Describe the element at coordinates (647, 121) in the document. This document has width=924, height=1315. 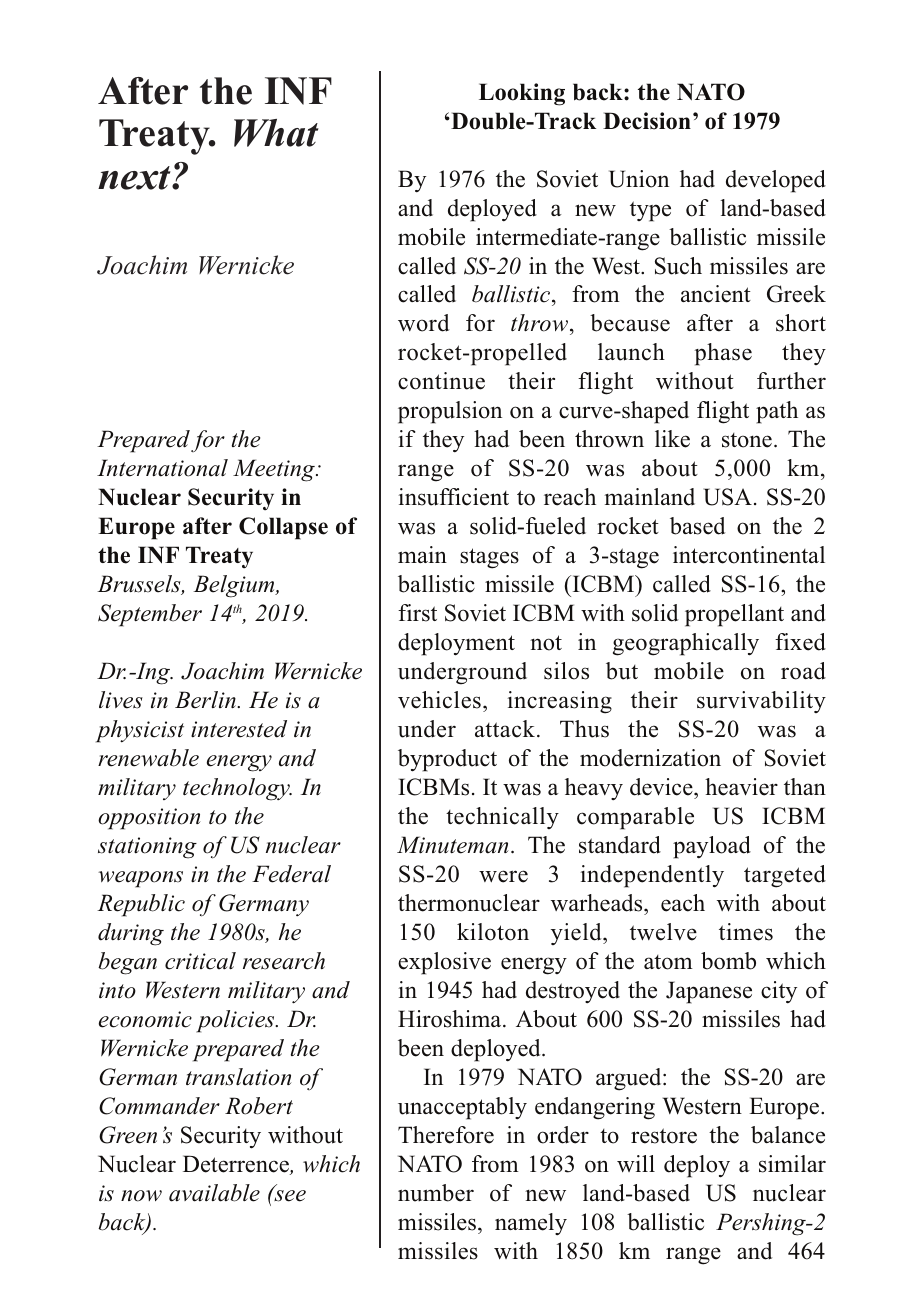
I see `Decision` at that location.
